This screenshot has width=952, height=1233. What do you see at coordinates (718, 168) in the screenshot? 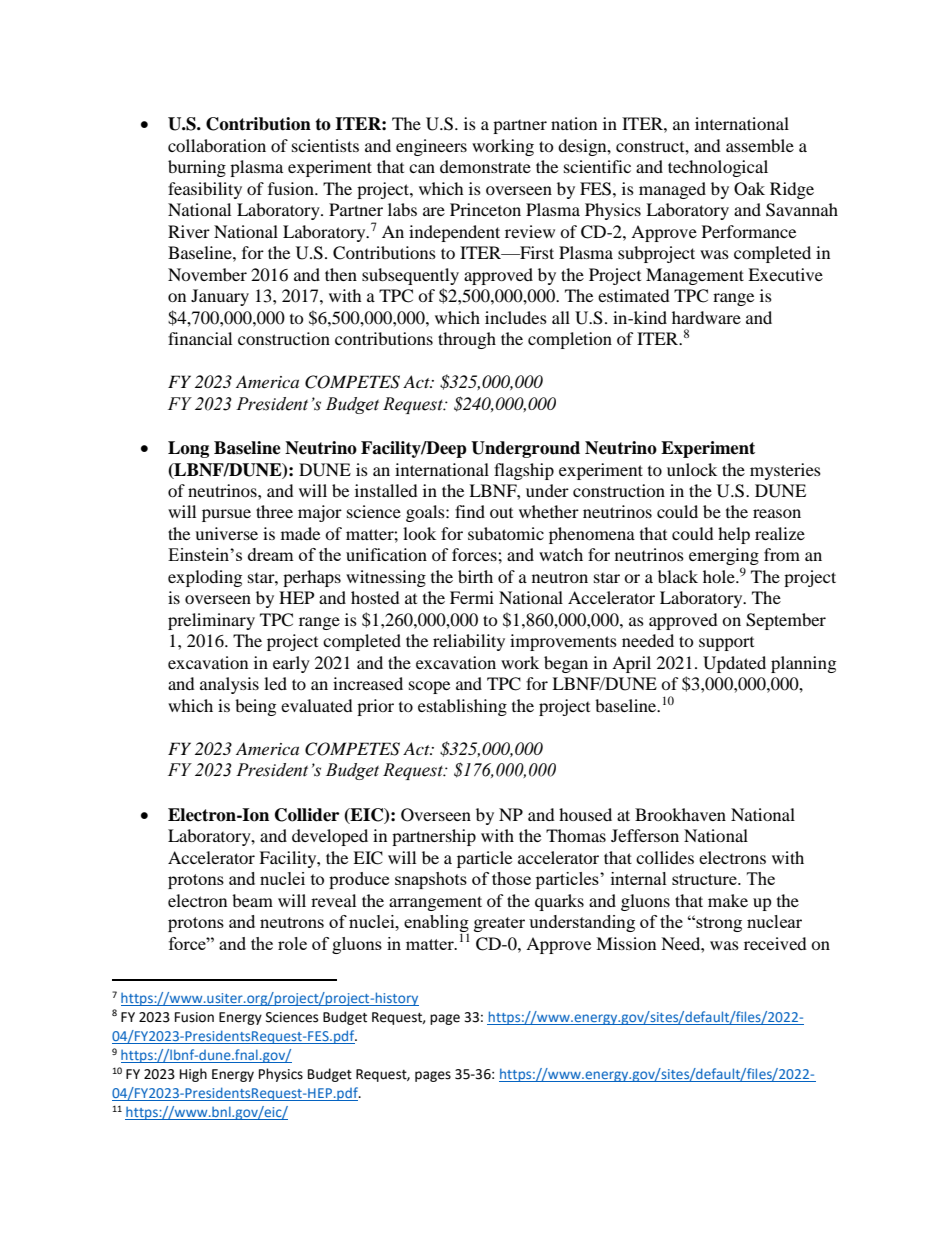
I see `technological` at bounding box center [718, 168].
